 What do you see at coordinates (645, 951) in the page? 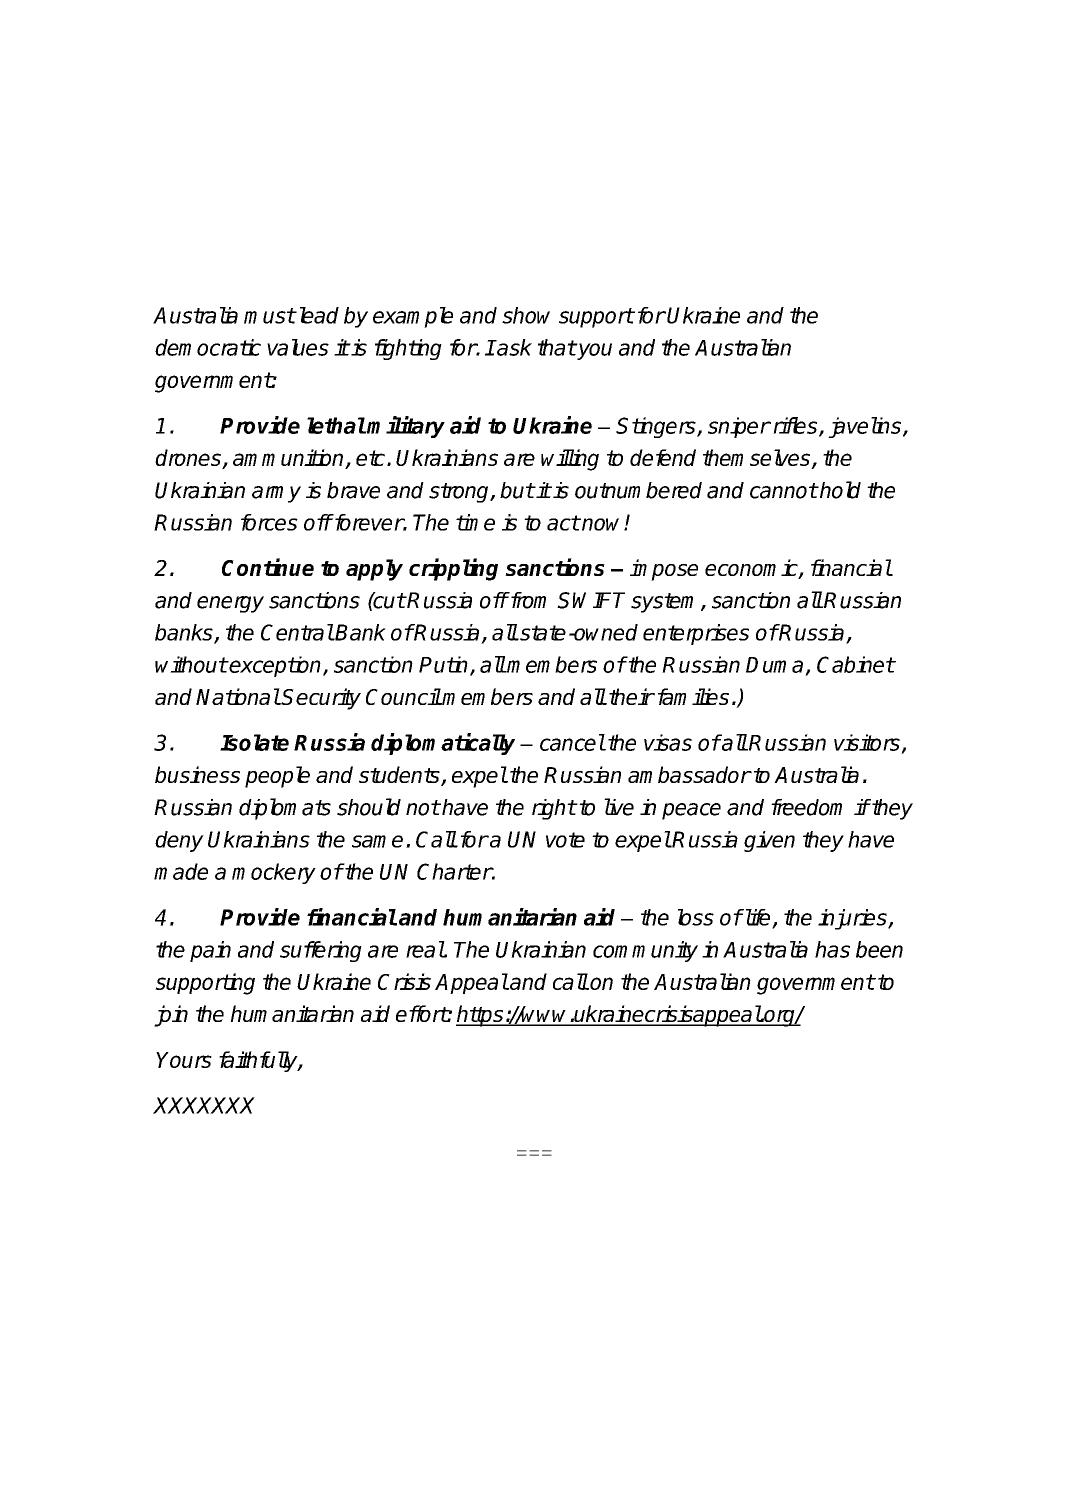
I see `community` at bounding box center [645, 951].
